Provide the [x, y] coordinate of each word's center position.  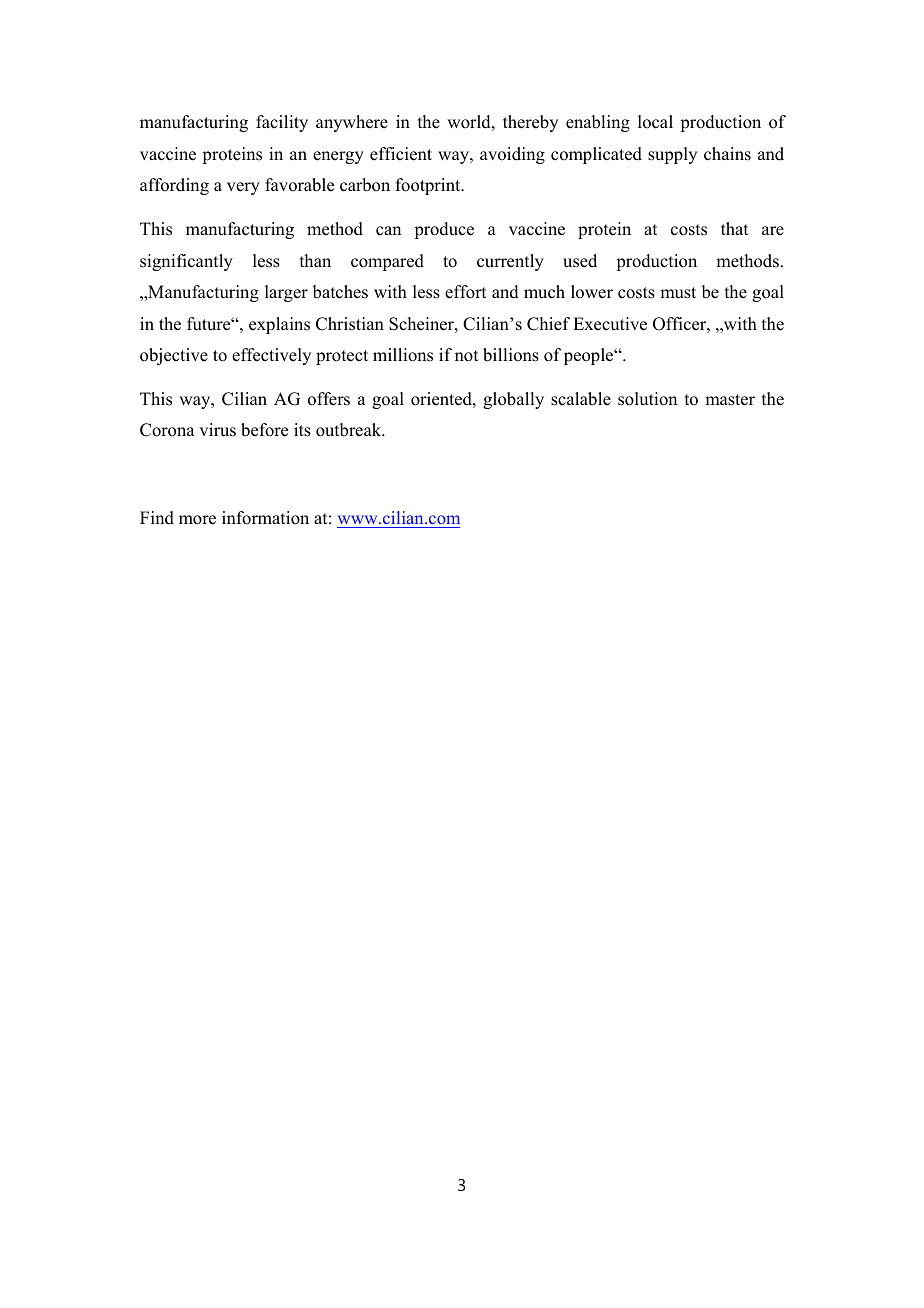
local [655, 122]
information [265, 518]
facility [282, 123]
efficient [401, 154]
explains [279, 325]
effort [465, 292]
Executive [610, 324]
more [197, 520]
